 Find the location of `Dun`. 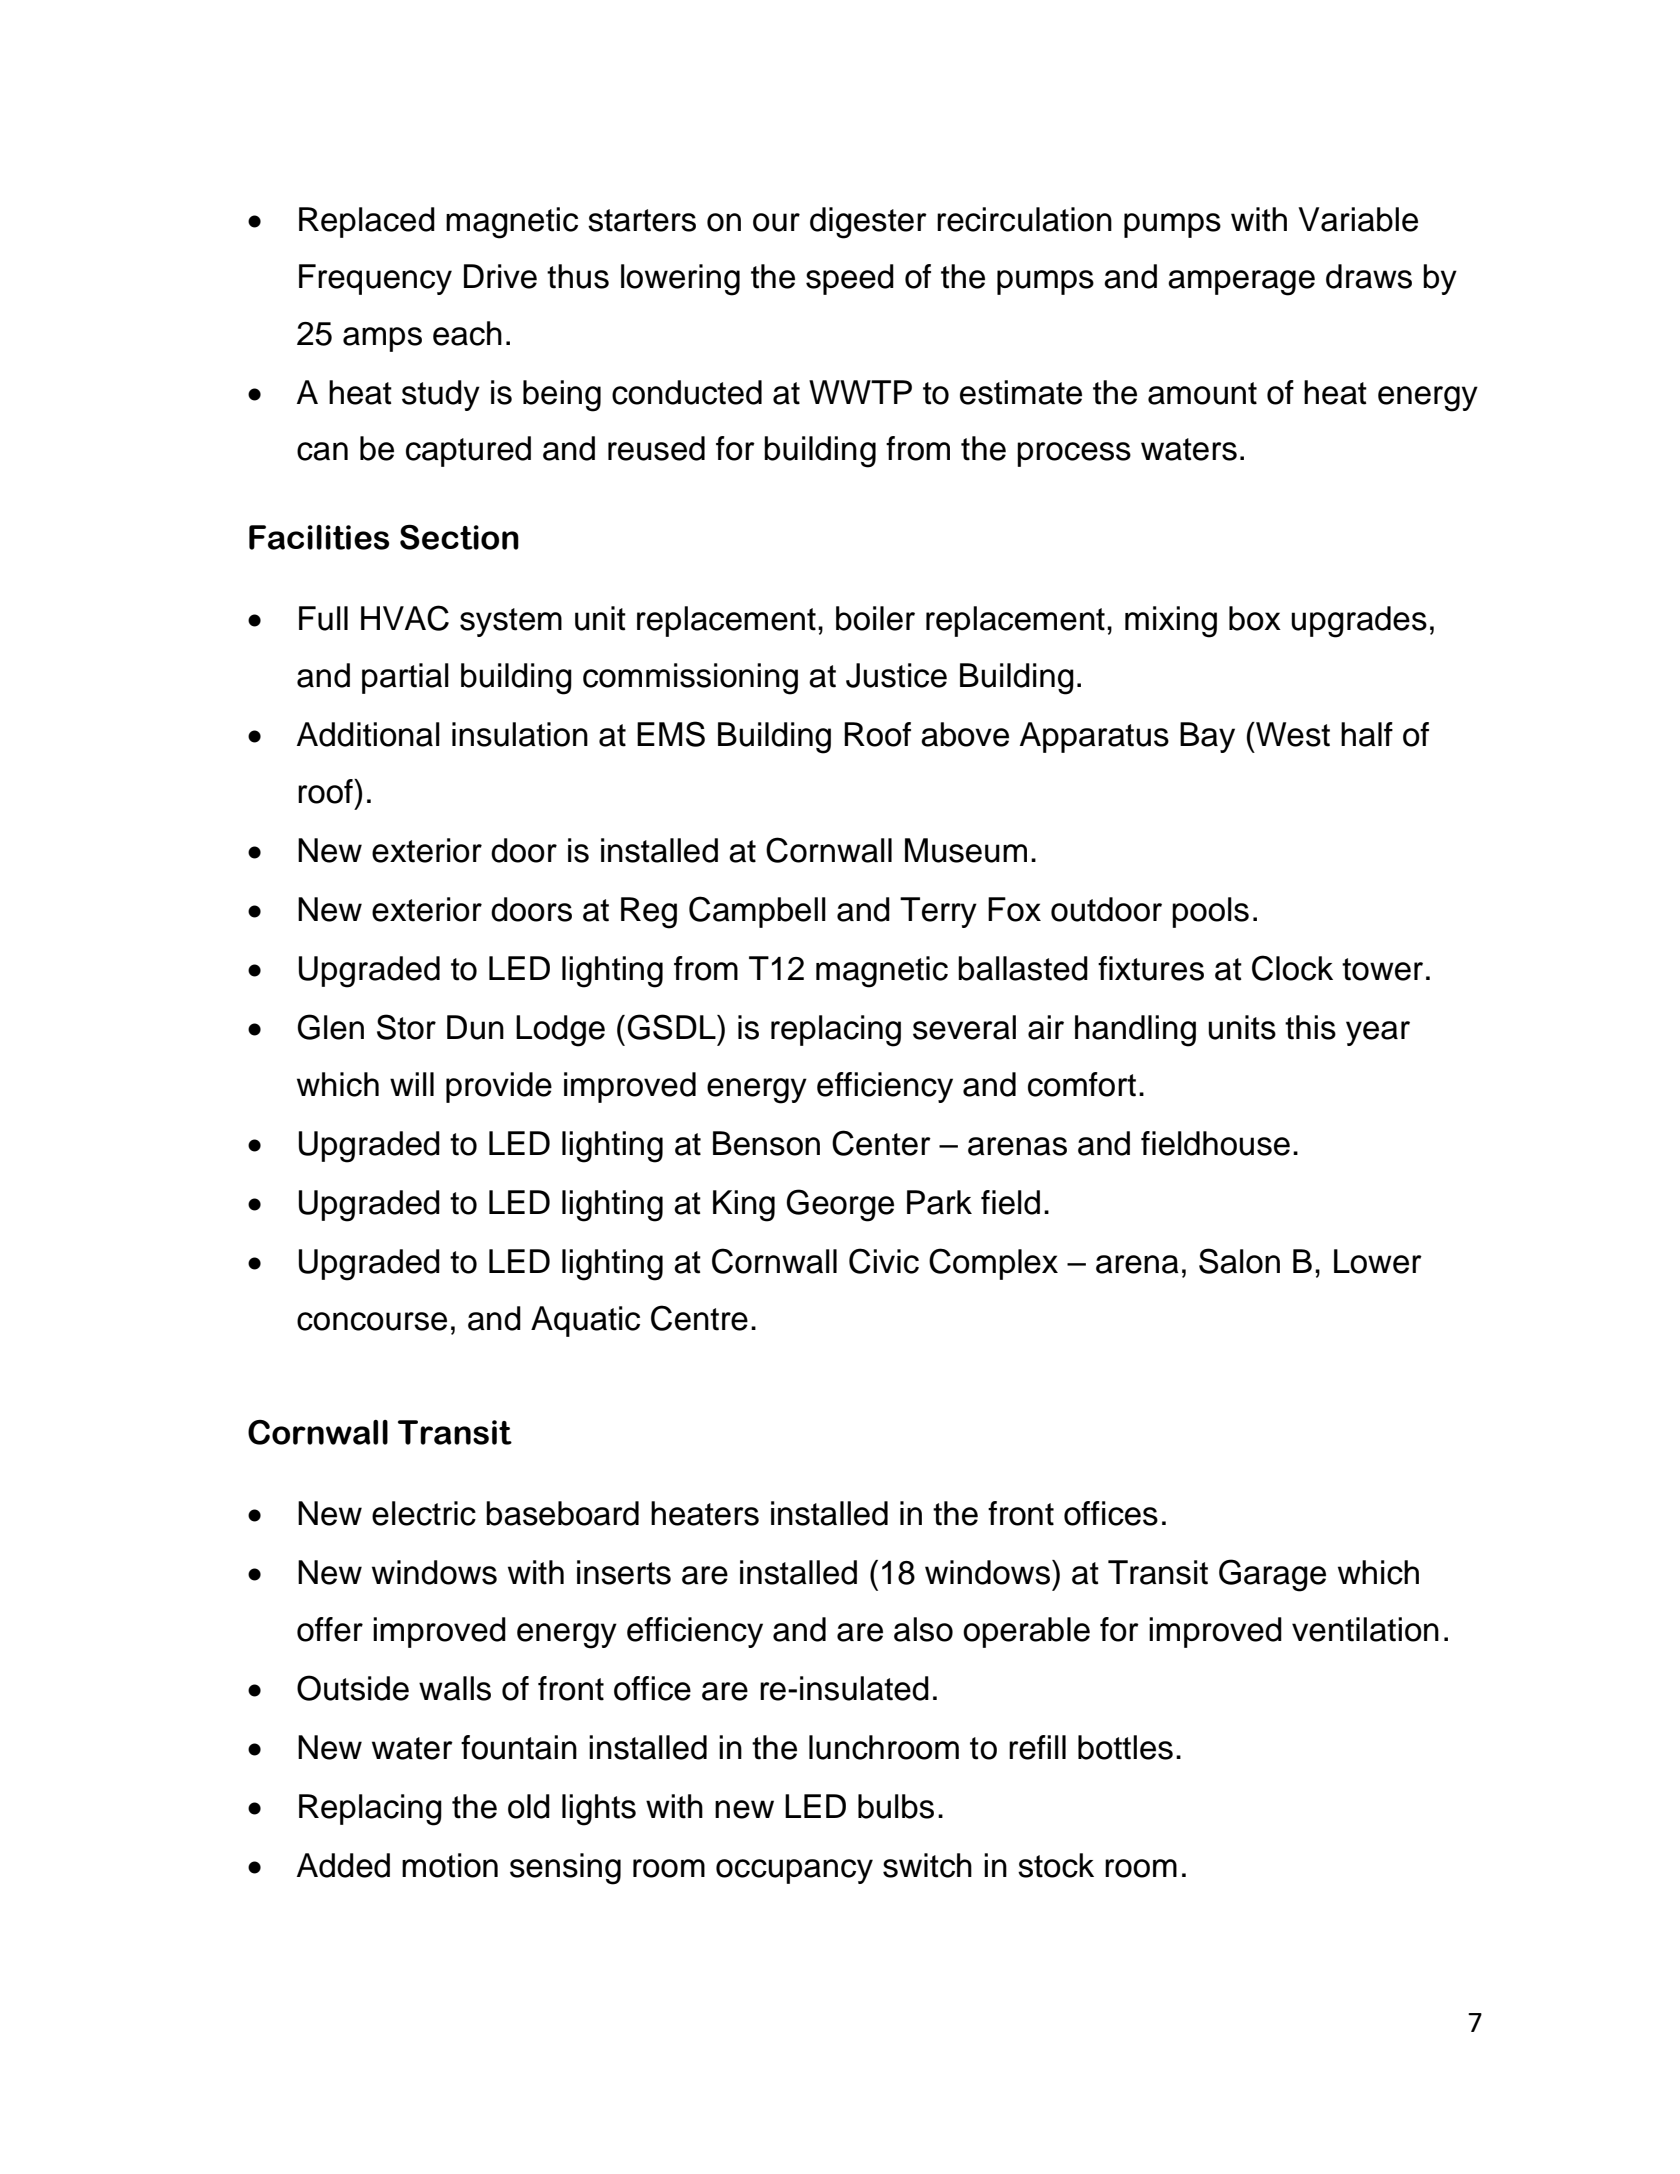

Dun is located at coordinates (475, 1027).
